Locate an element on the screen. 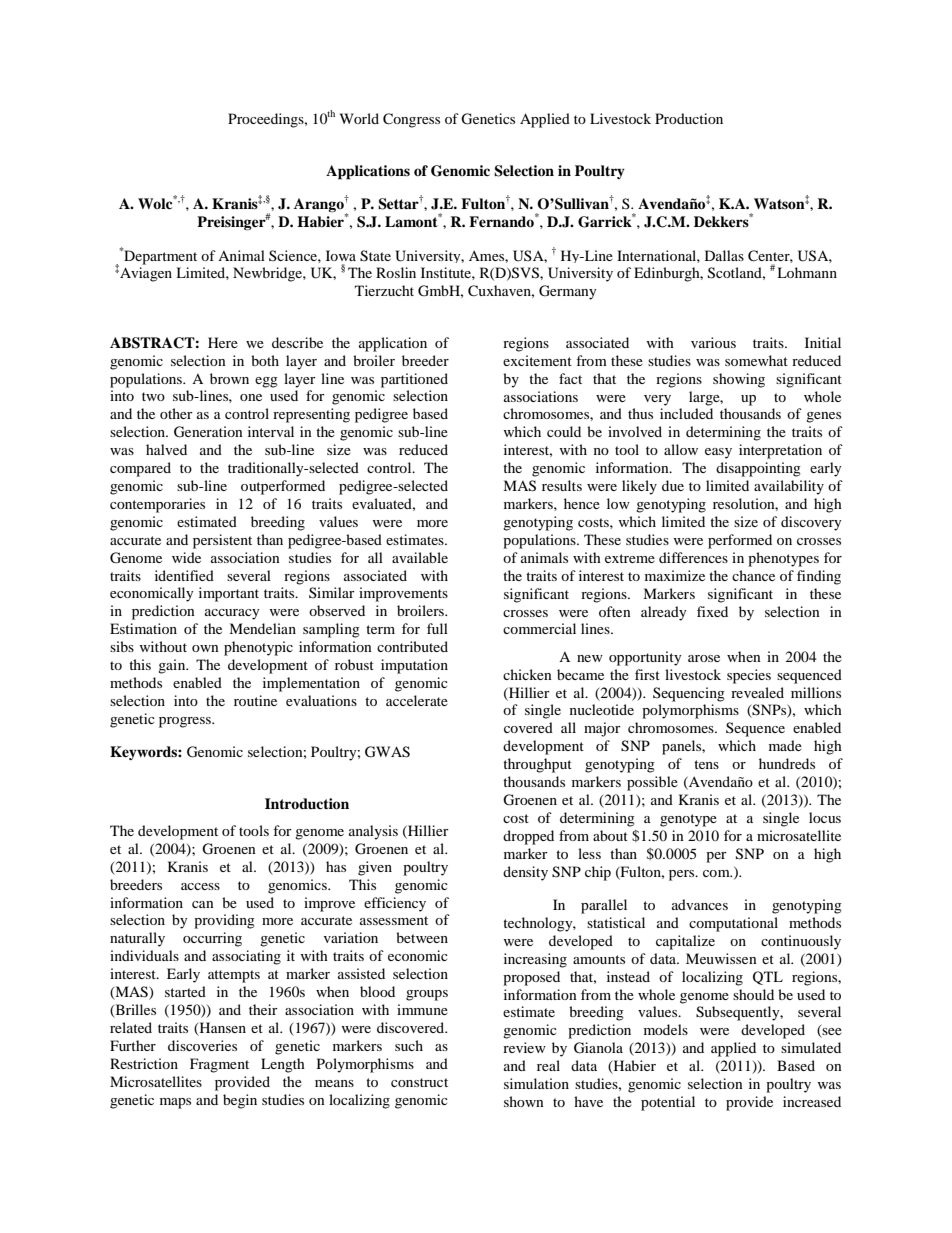 This screenshot has height=1233, width=952. full is located at coordinates (437, 628).
